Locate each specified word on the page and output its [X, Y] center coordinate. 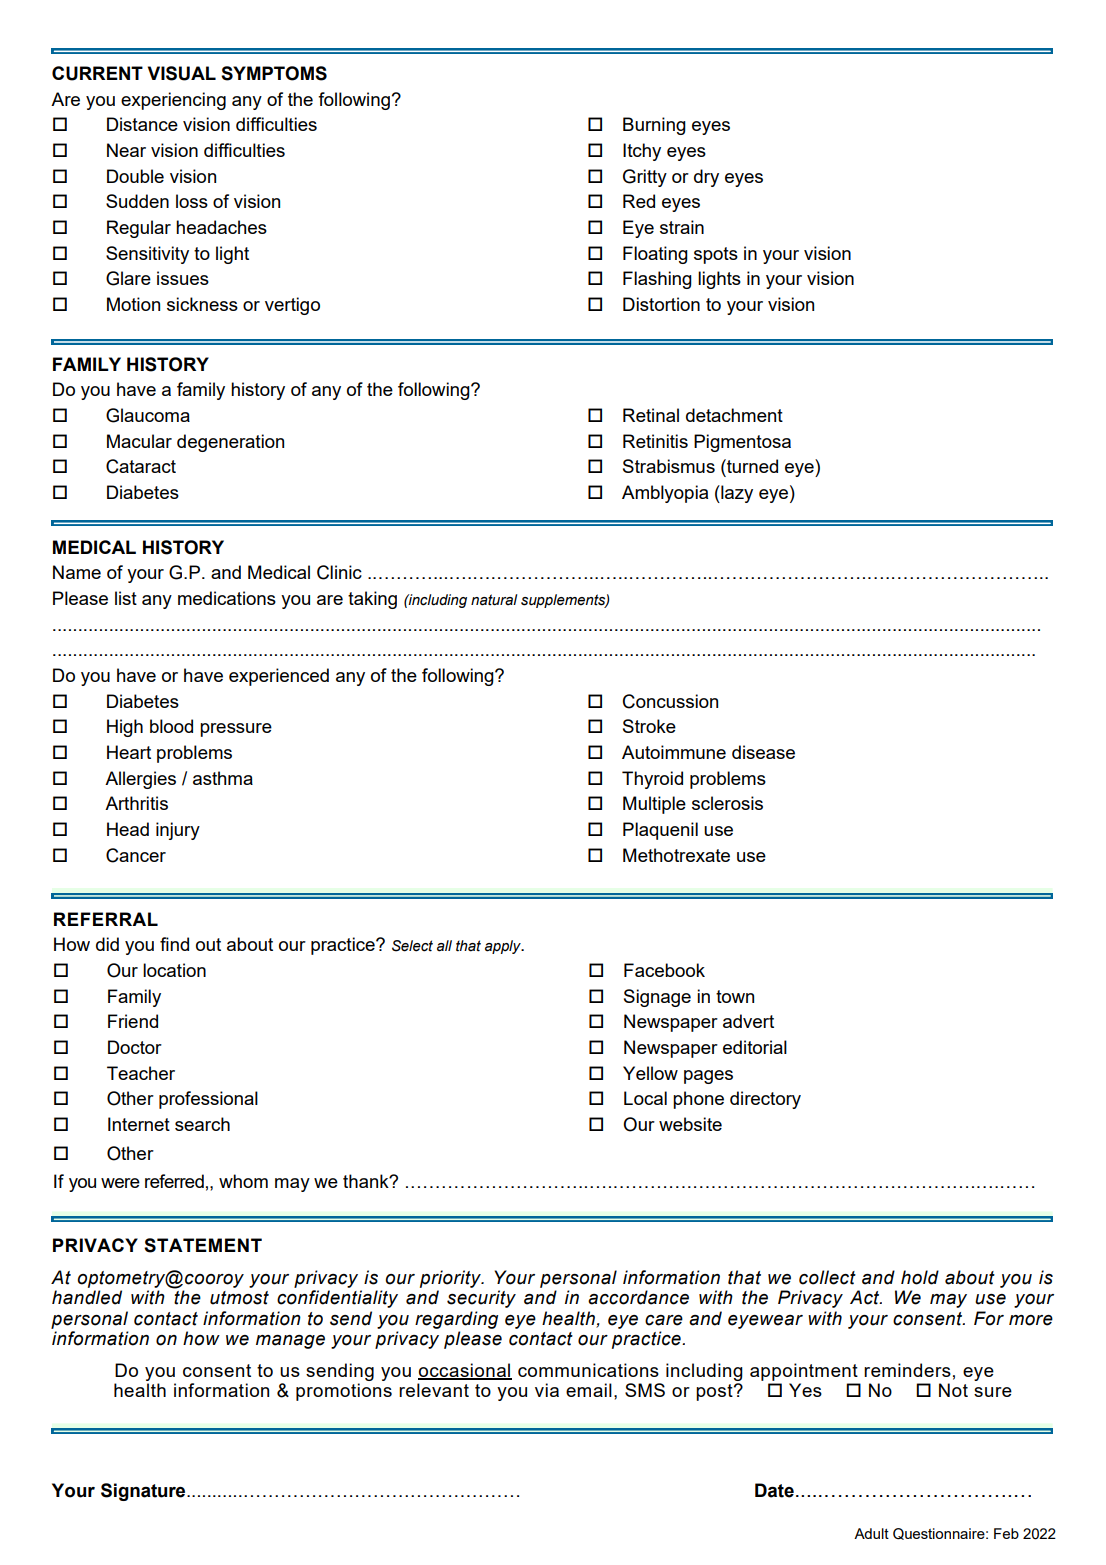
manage [290, 1342]
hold [920, 1277]
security [481, 1299]
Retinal [651, 415]
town [735, 996]
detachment [734, 415]
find [174, 944]
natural [494, 600]
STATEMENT [203, 1245]
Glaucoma [148, 415]
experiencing [173, 101]
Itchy [642, 152]
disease [763, 752]
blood [171, 726]
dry [706, 178]
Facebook [664, 970]
